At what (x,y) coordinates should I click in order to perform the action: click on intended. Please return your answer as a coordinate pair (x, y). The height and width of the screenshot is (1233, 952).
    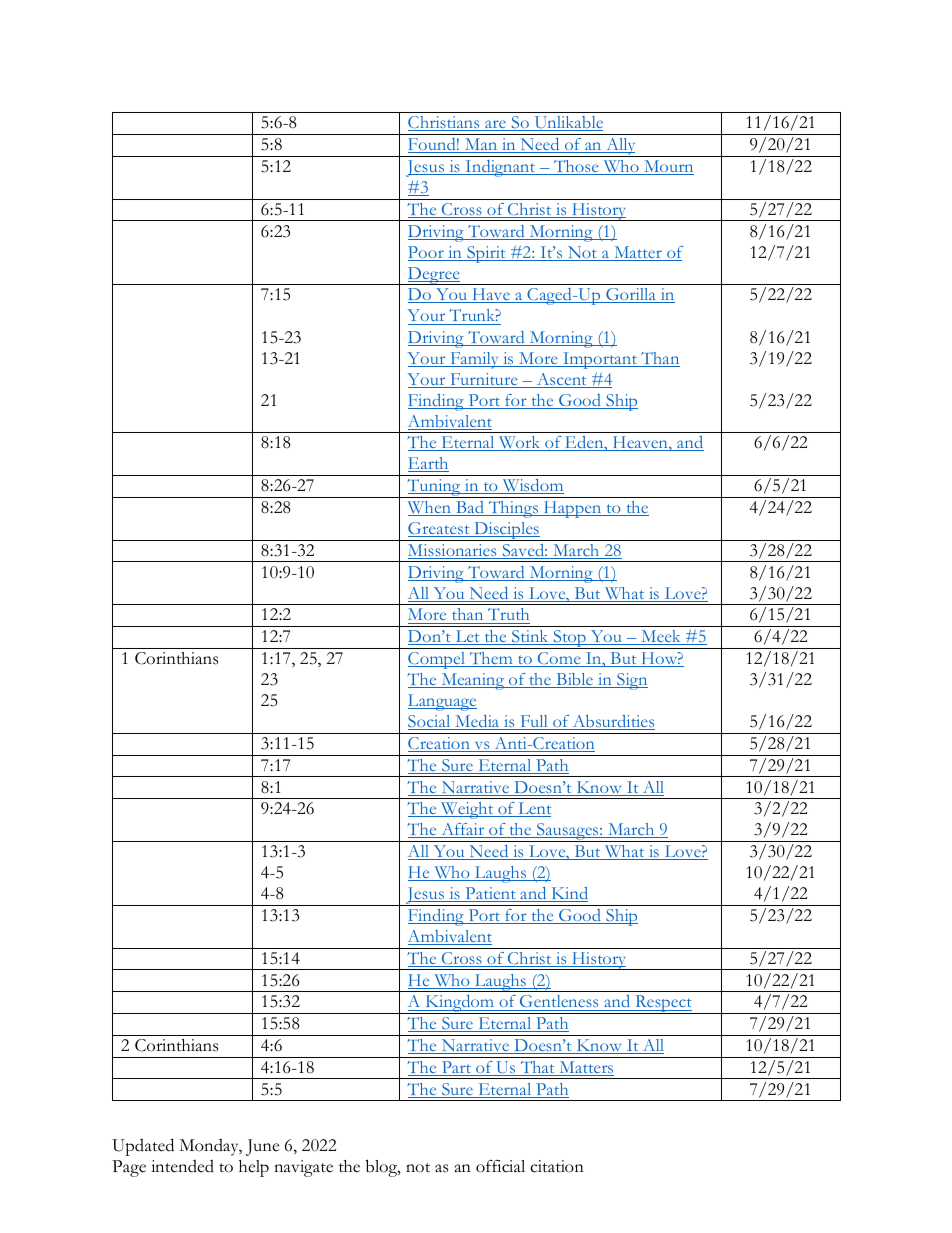
    Looking at the image, I should click on (182, 1166).
